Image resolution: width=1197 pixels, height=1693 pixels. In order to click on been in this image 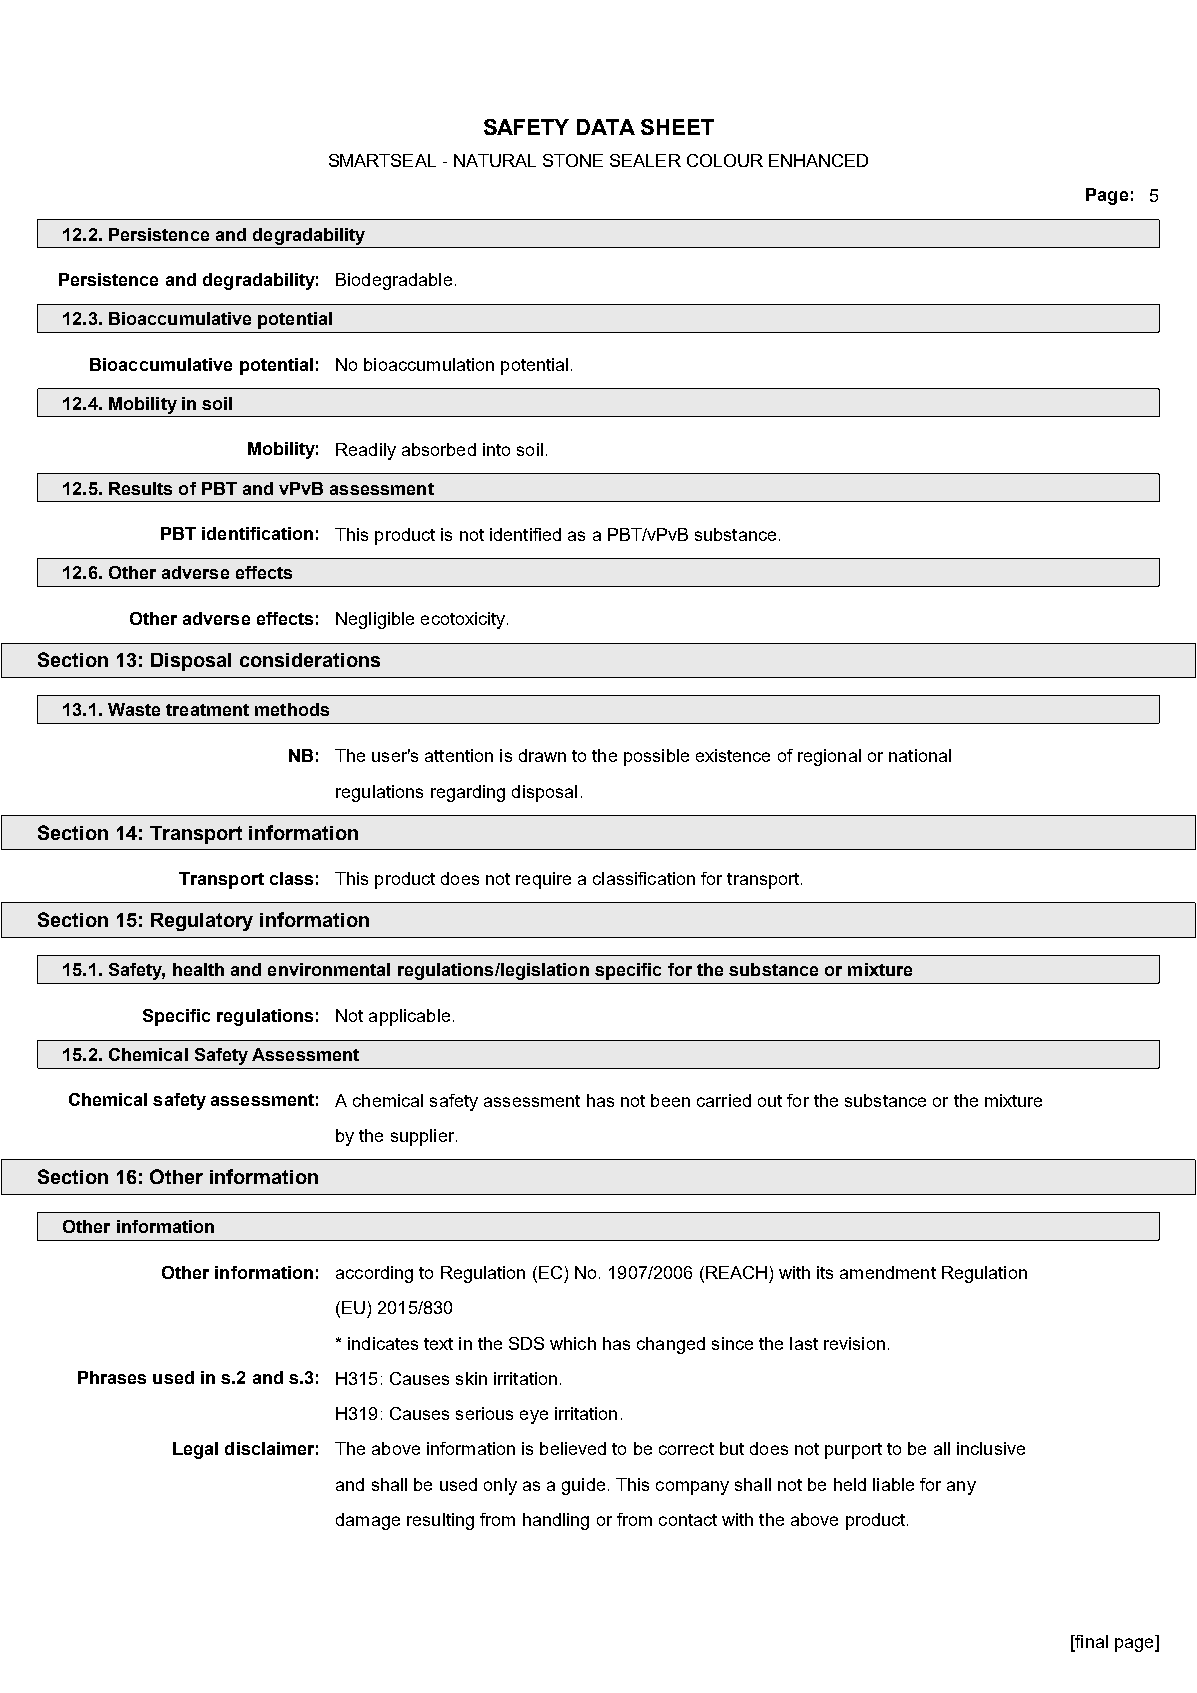, I will do `click(670, 1100)`.
